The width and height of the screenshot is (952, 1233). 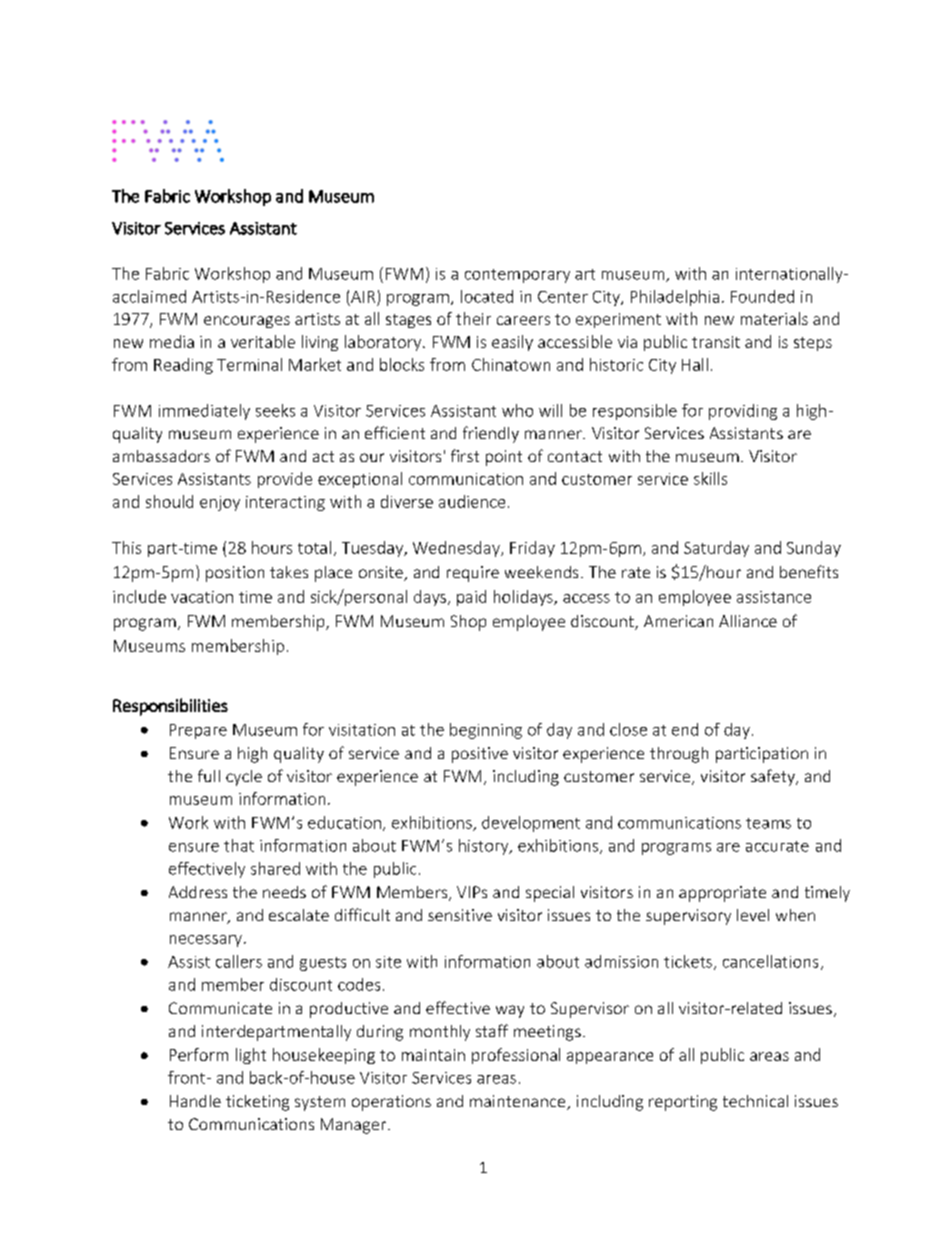 What do you see at coordinates (209, 775) in the screenshot?
I see `full` at bounding box center [209, 775].
